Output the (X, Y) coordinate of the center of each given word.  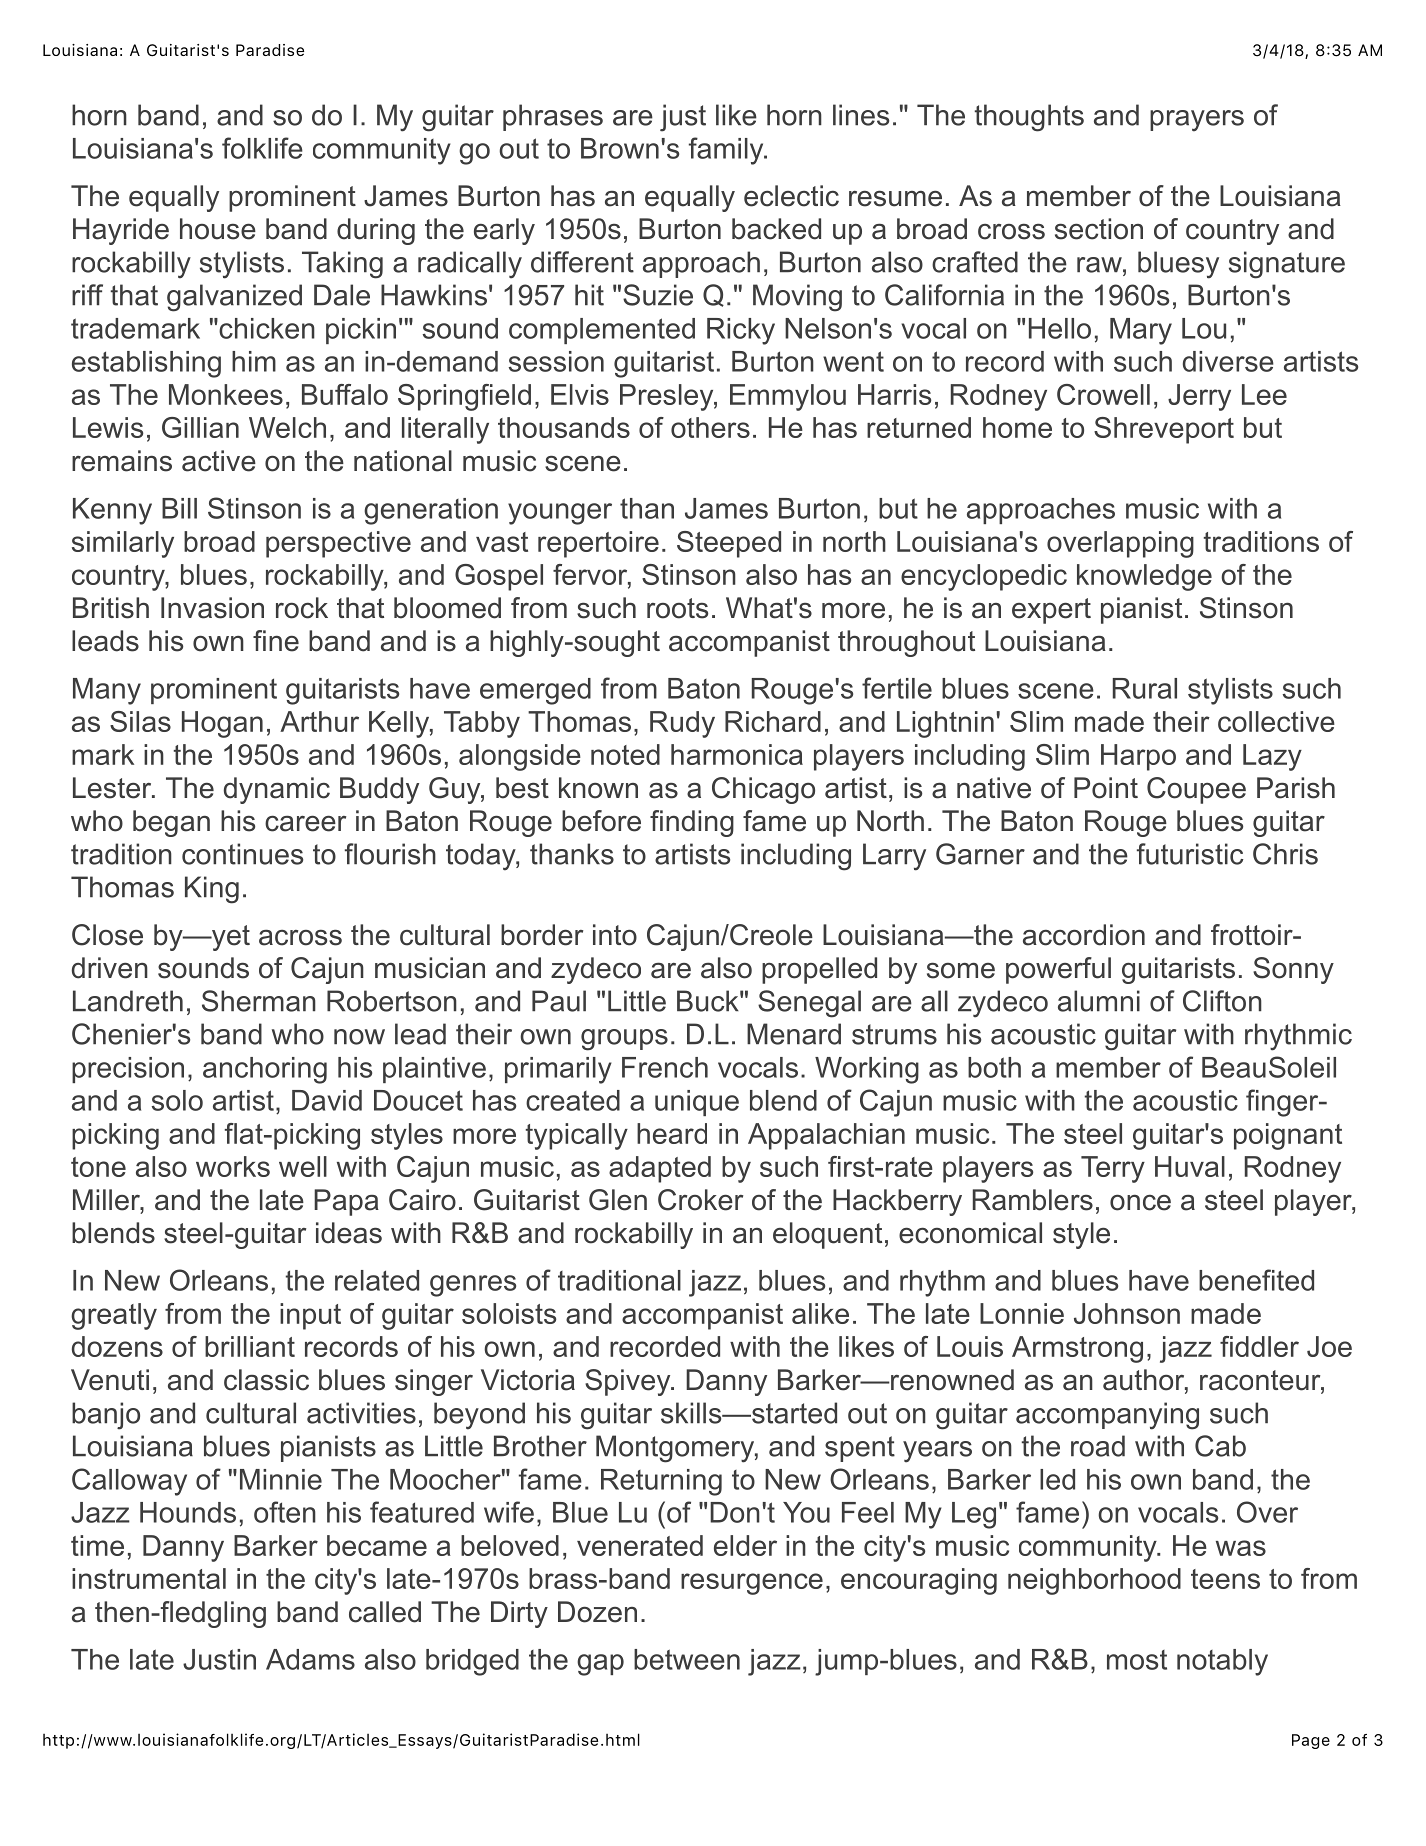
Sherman (259, 1001)
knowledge (1144, 577)
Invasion (212, 608)
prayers (1197, 121)
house (218, 229)
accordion (1084, 935)
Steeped (729, 544)
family (727, 151)
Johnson (1127, 1313)
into (615, 935)
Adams (310, 1659)
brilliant (250, 1346)
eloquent (827, 1235)
